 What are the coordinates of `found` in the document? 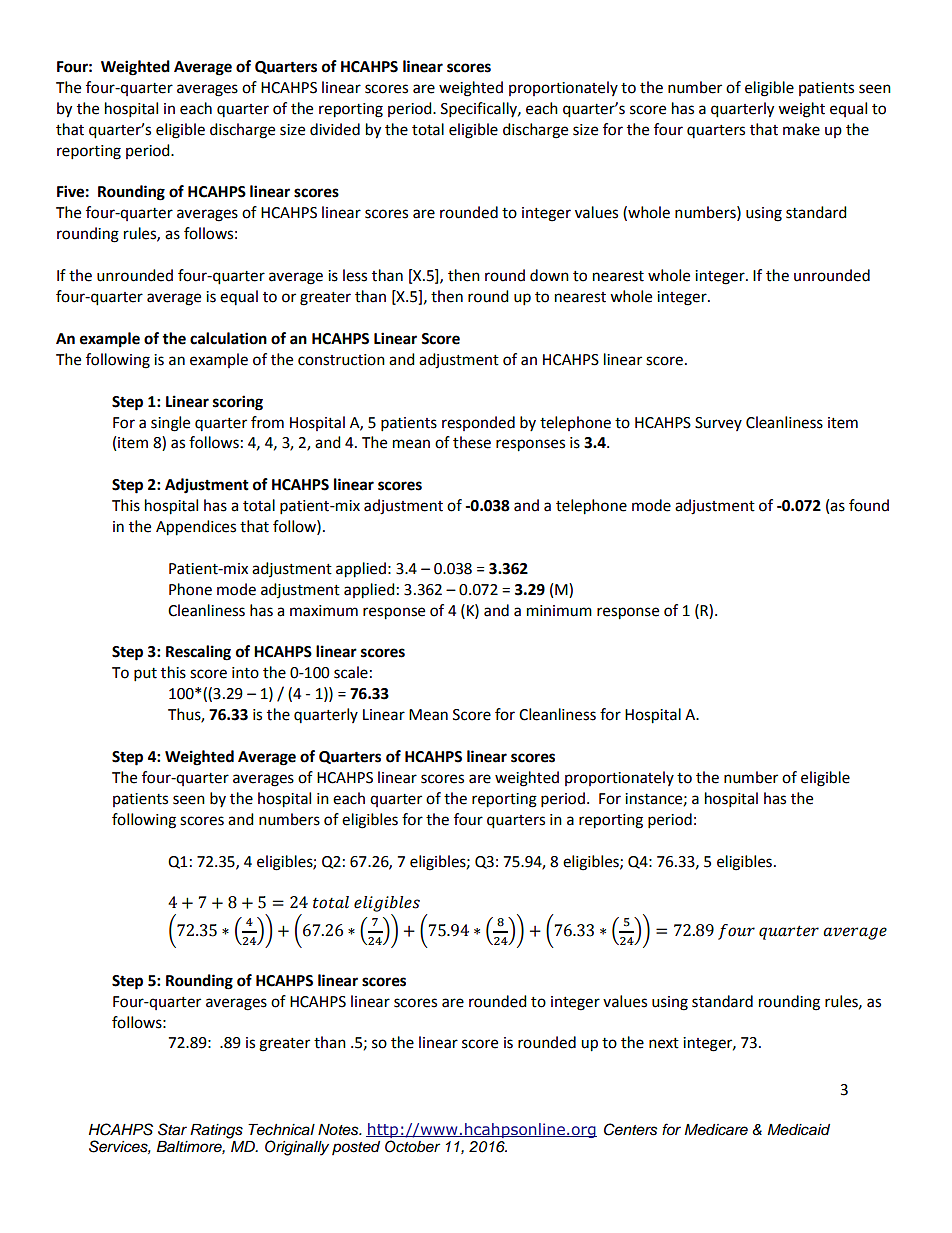 It's located at (869, 505).
